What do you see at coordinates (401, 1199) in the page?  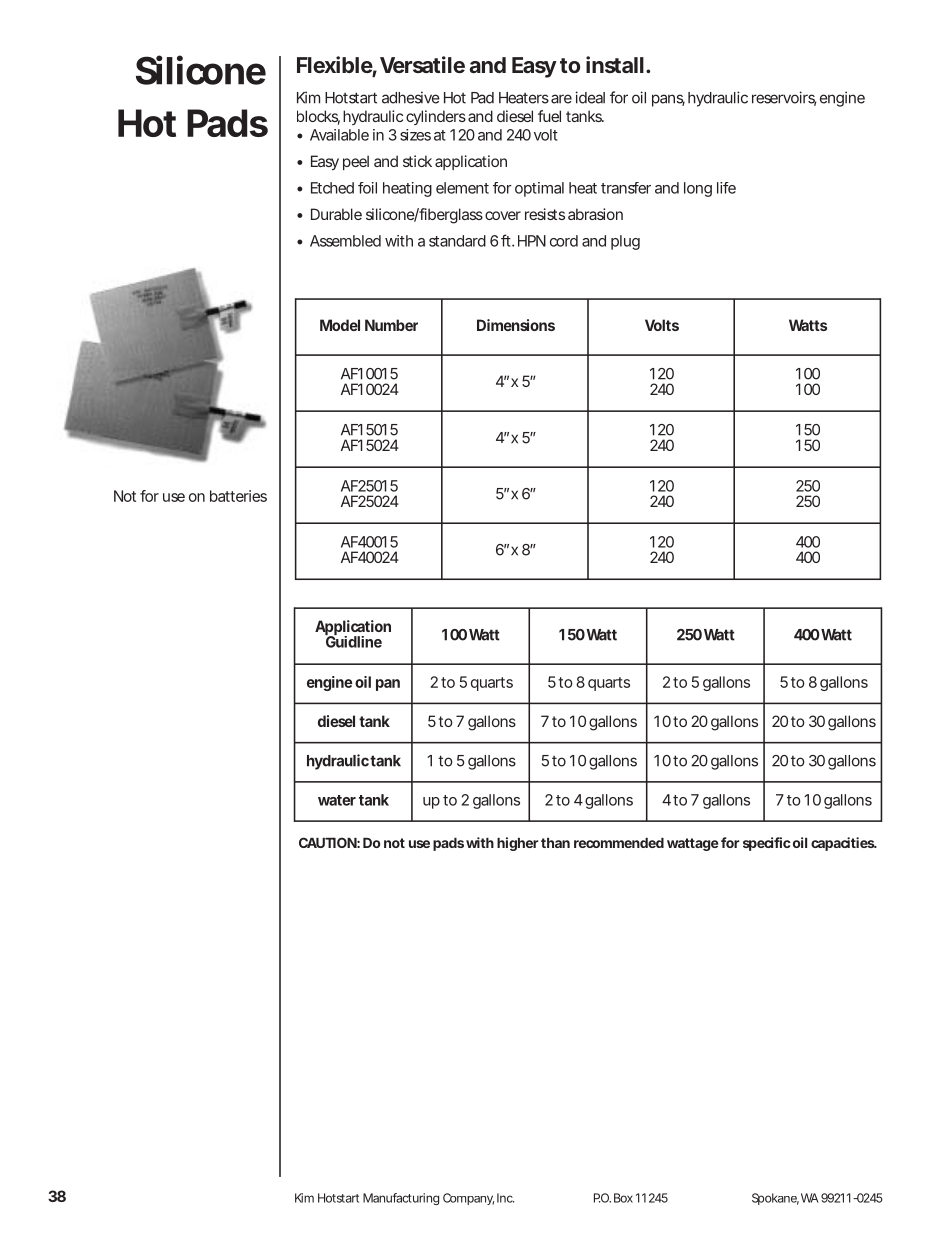 I see `Manufacturing` at bounding box center [401, 1199].
